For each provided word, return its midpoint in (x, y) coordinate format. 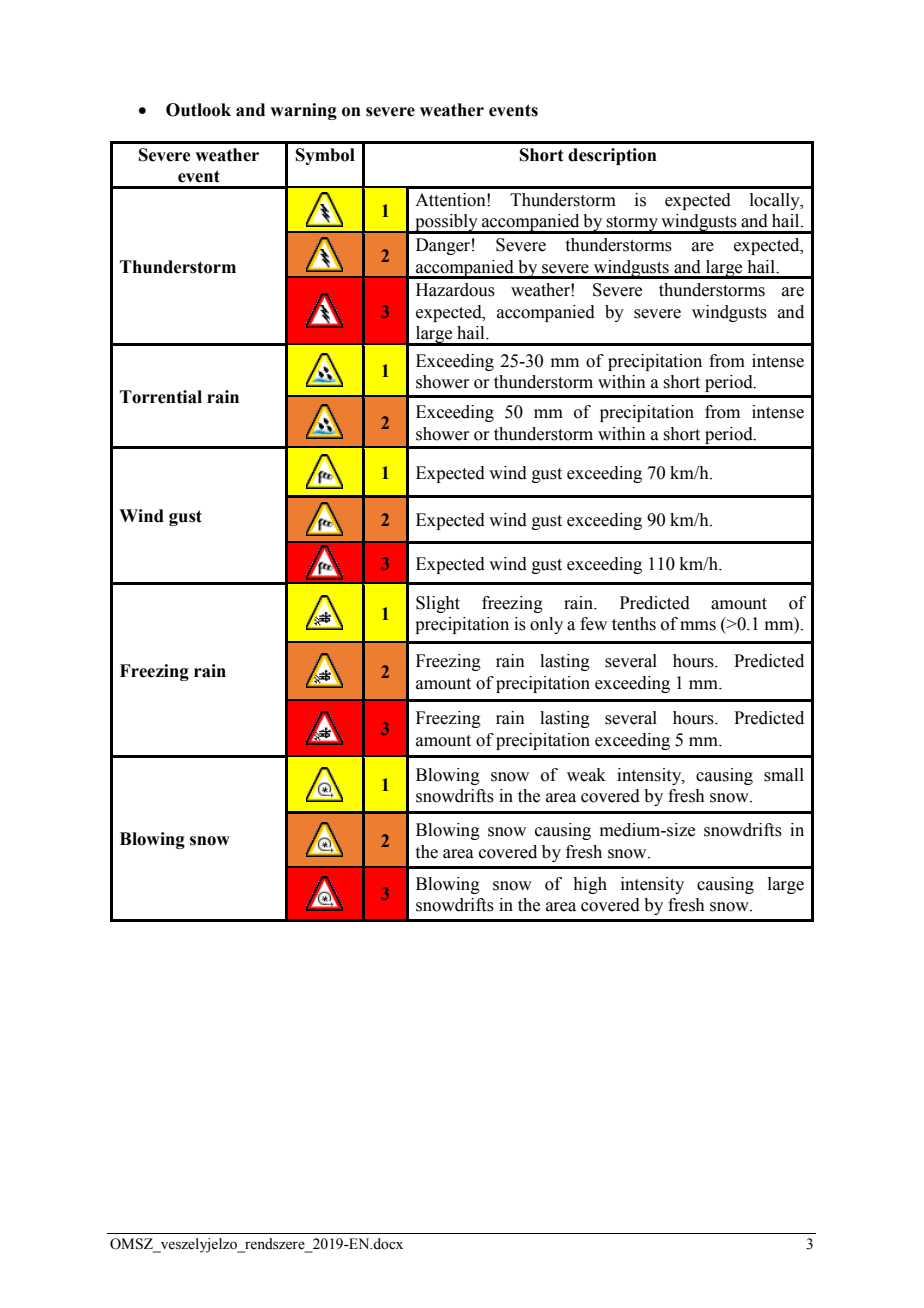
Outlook (198, 110)
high (590, 885)
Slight (438, 604)
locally (776, 201)
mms (698, 626)
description (612, 156)
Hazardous (455, 290)
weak (586, 775)
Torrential (161, 397)
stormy (632, 225)
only (546, 625)
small (784, 775)
